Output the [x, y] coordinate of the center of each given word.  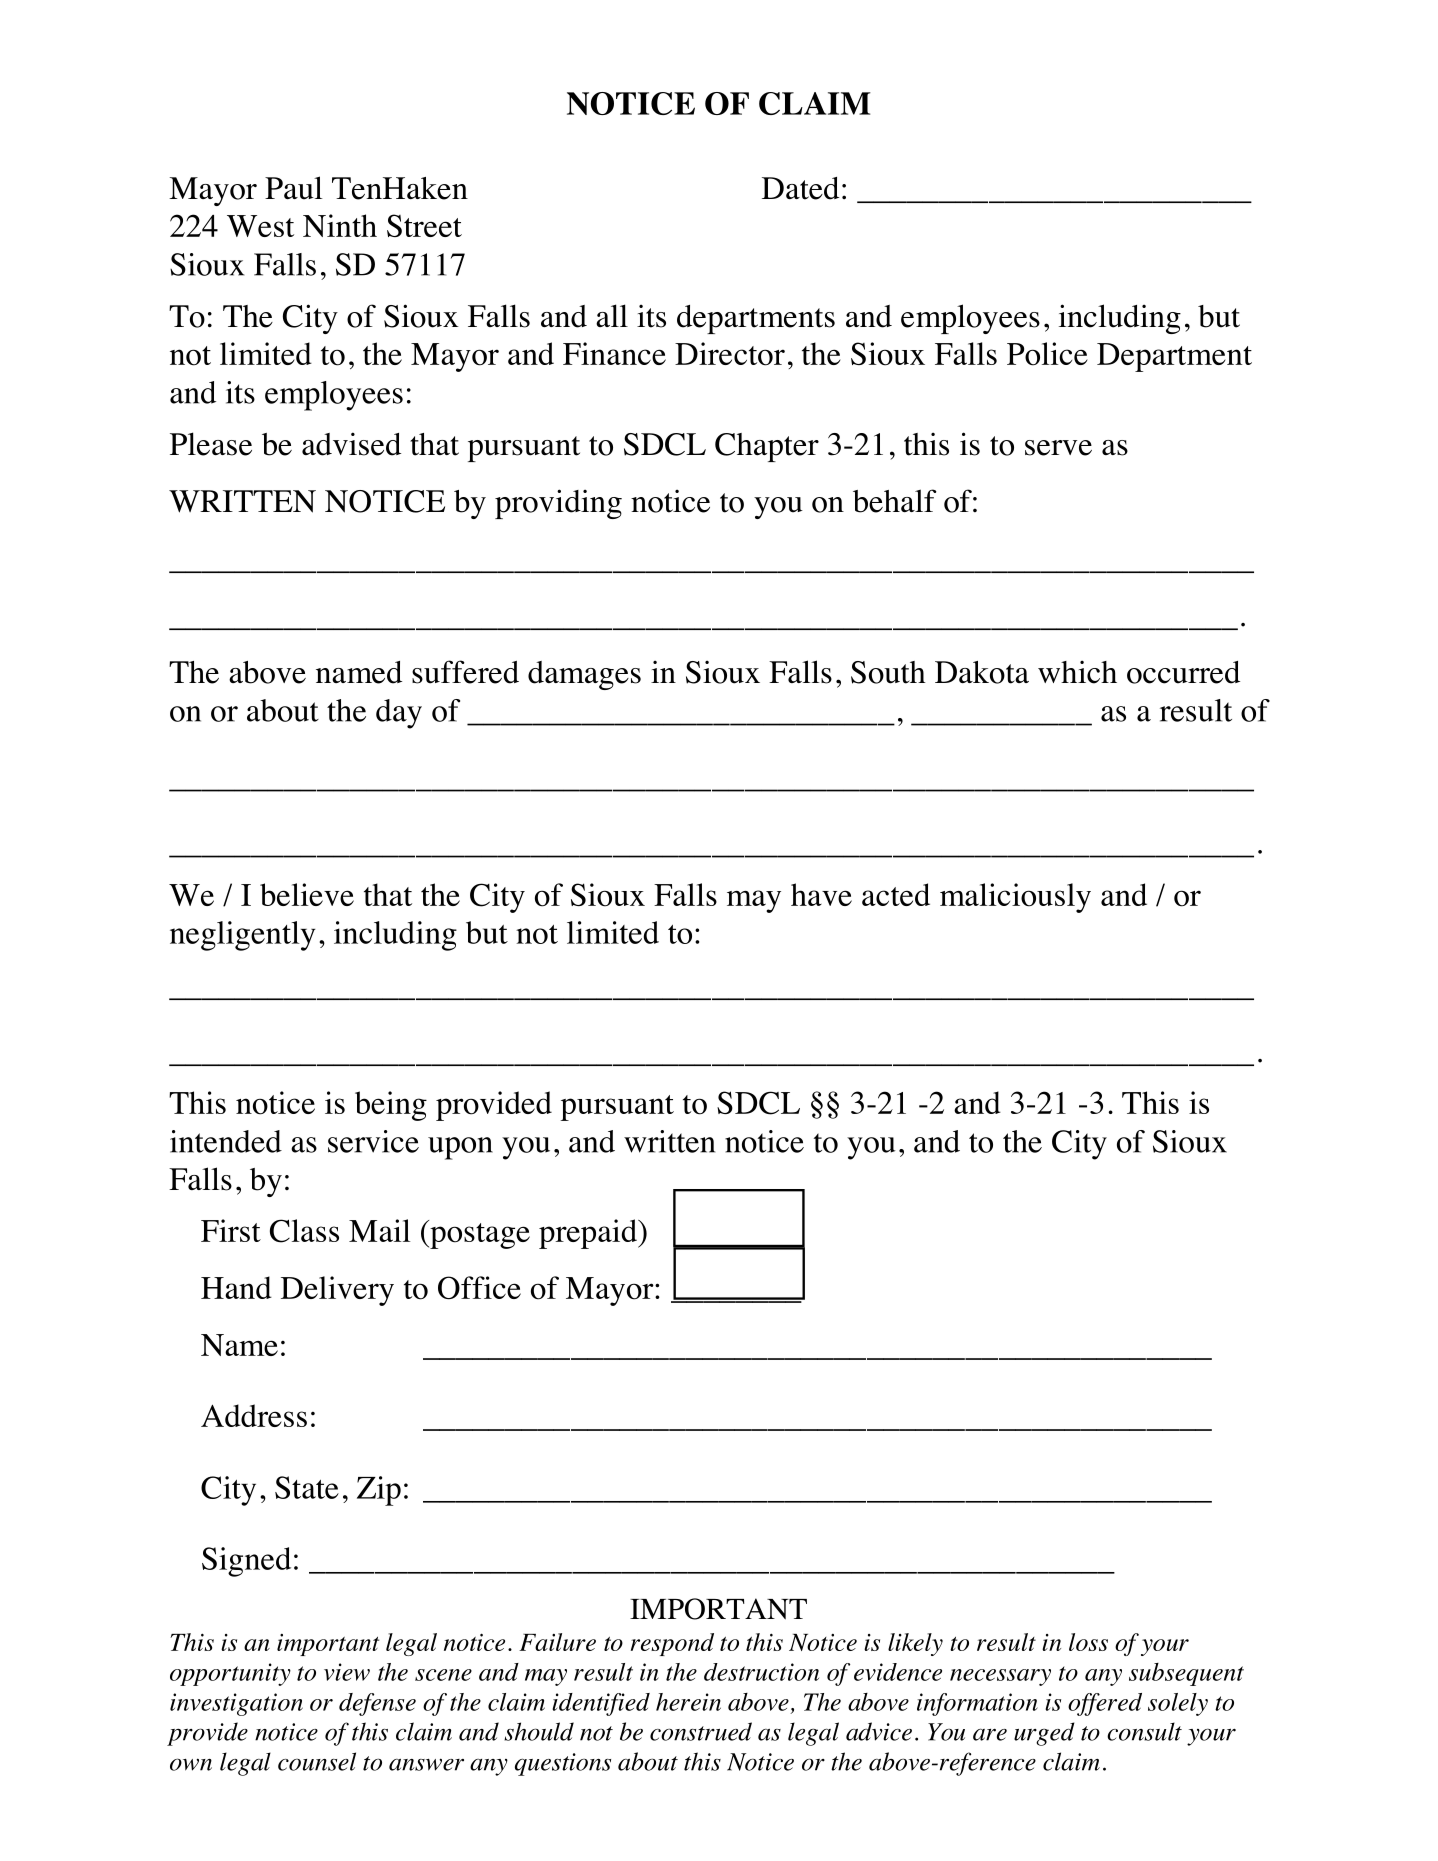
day [399, 714]
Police [1047, 354]
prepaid [589, 1234]
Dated [800, 188]
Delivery [337, 1291]
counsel [317, 1761]
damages [584, 675]
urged [1044, 1734]
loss [1088, 1642]
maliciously [1015, 898]
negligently [243, 936]
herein [688, 1702]
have [821, 894]
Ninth [340, 225]
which [1077, 672]
